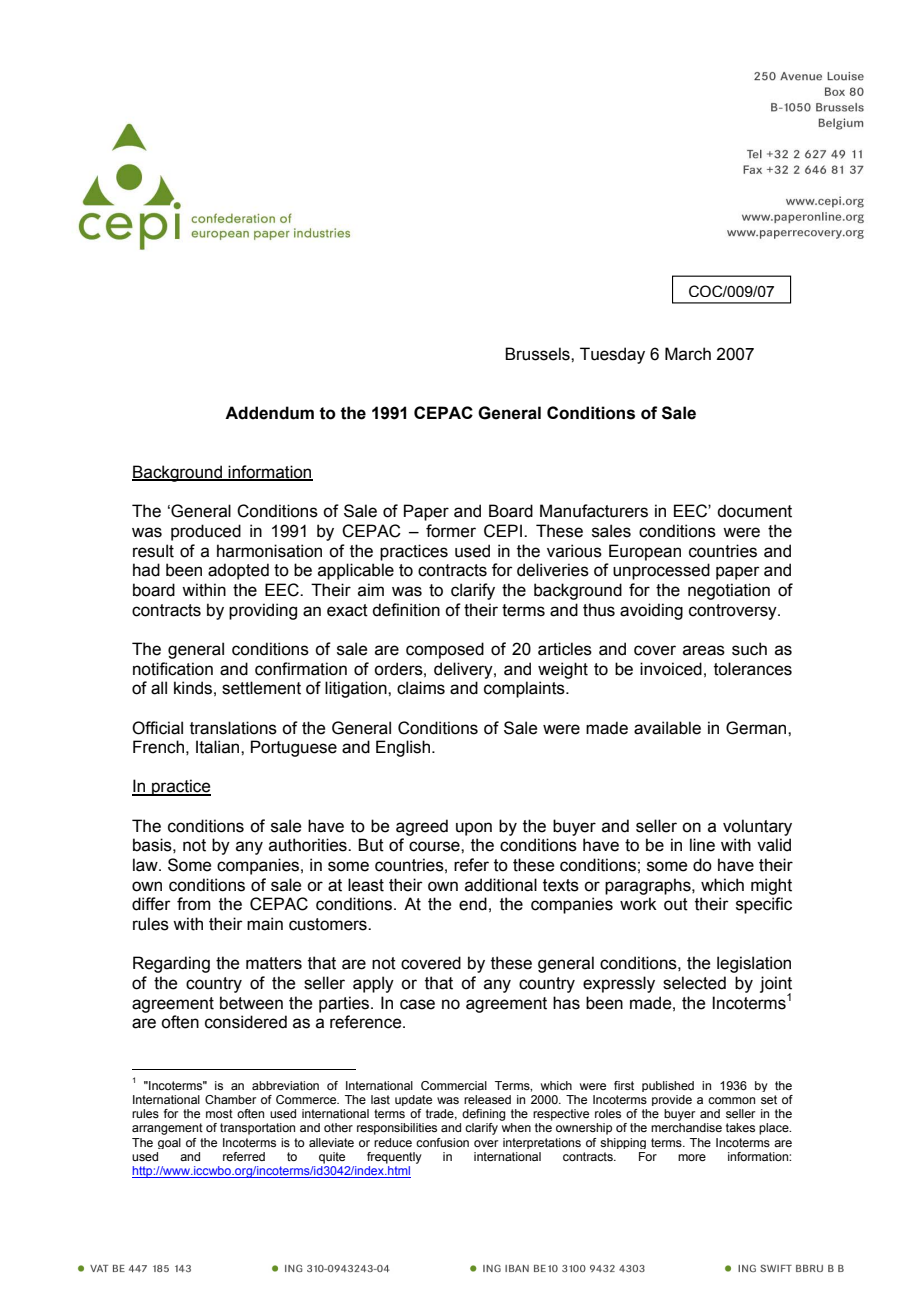 This document has height=1308, width=924. Describe the element at coordinates (501, 885) in the document. I see `additional` at that location.
